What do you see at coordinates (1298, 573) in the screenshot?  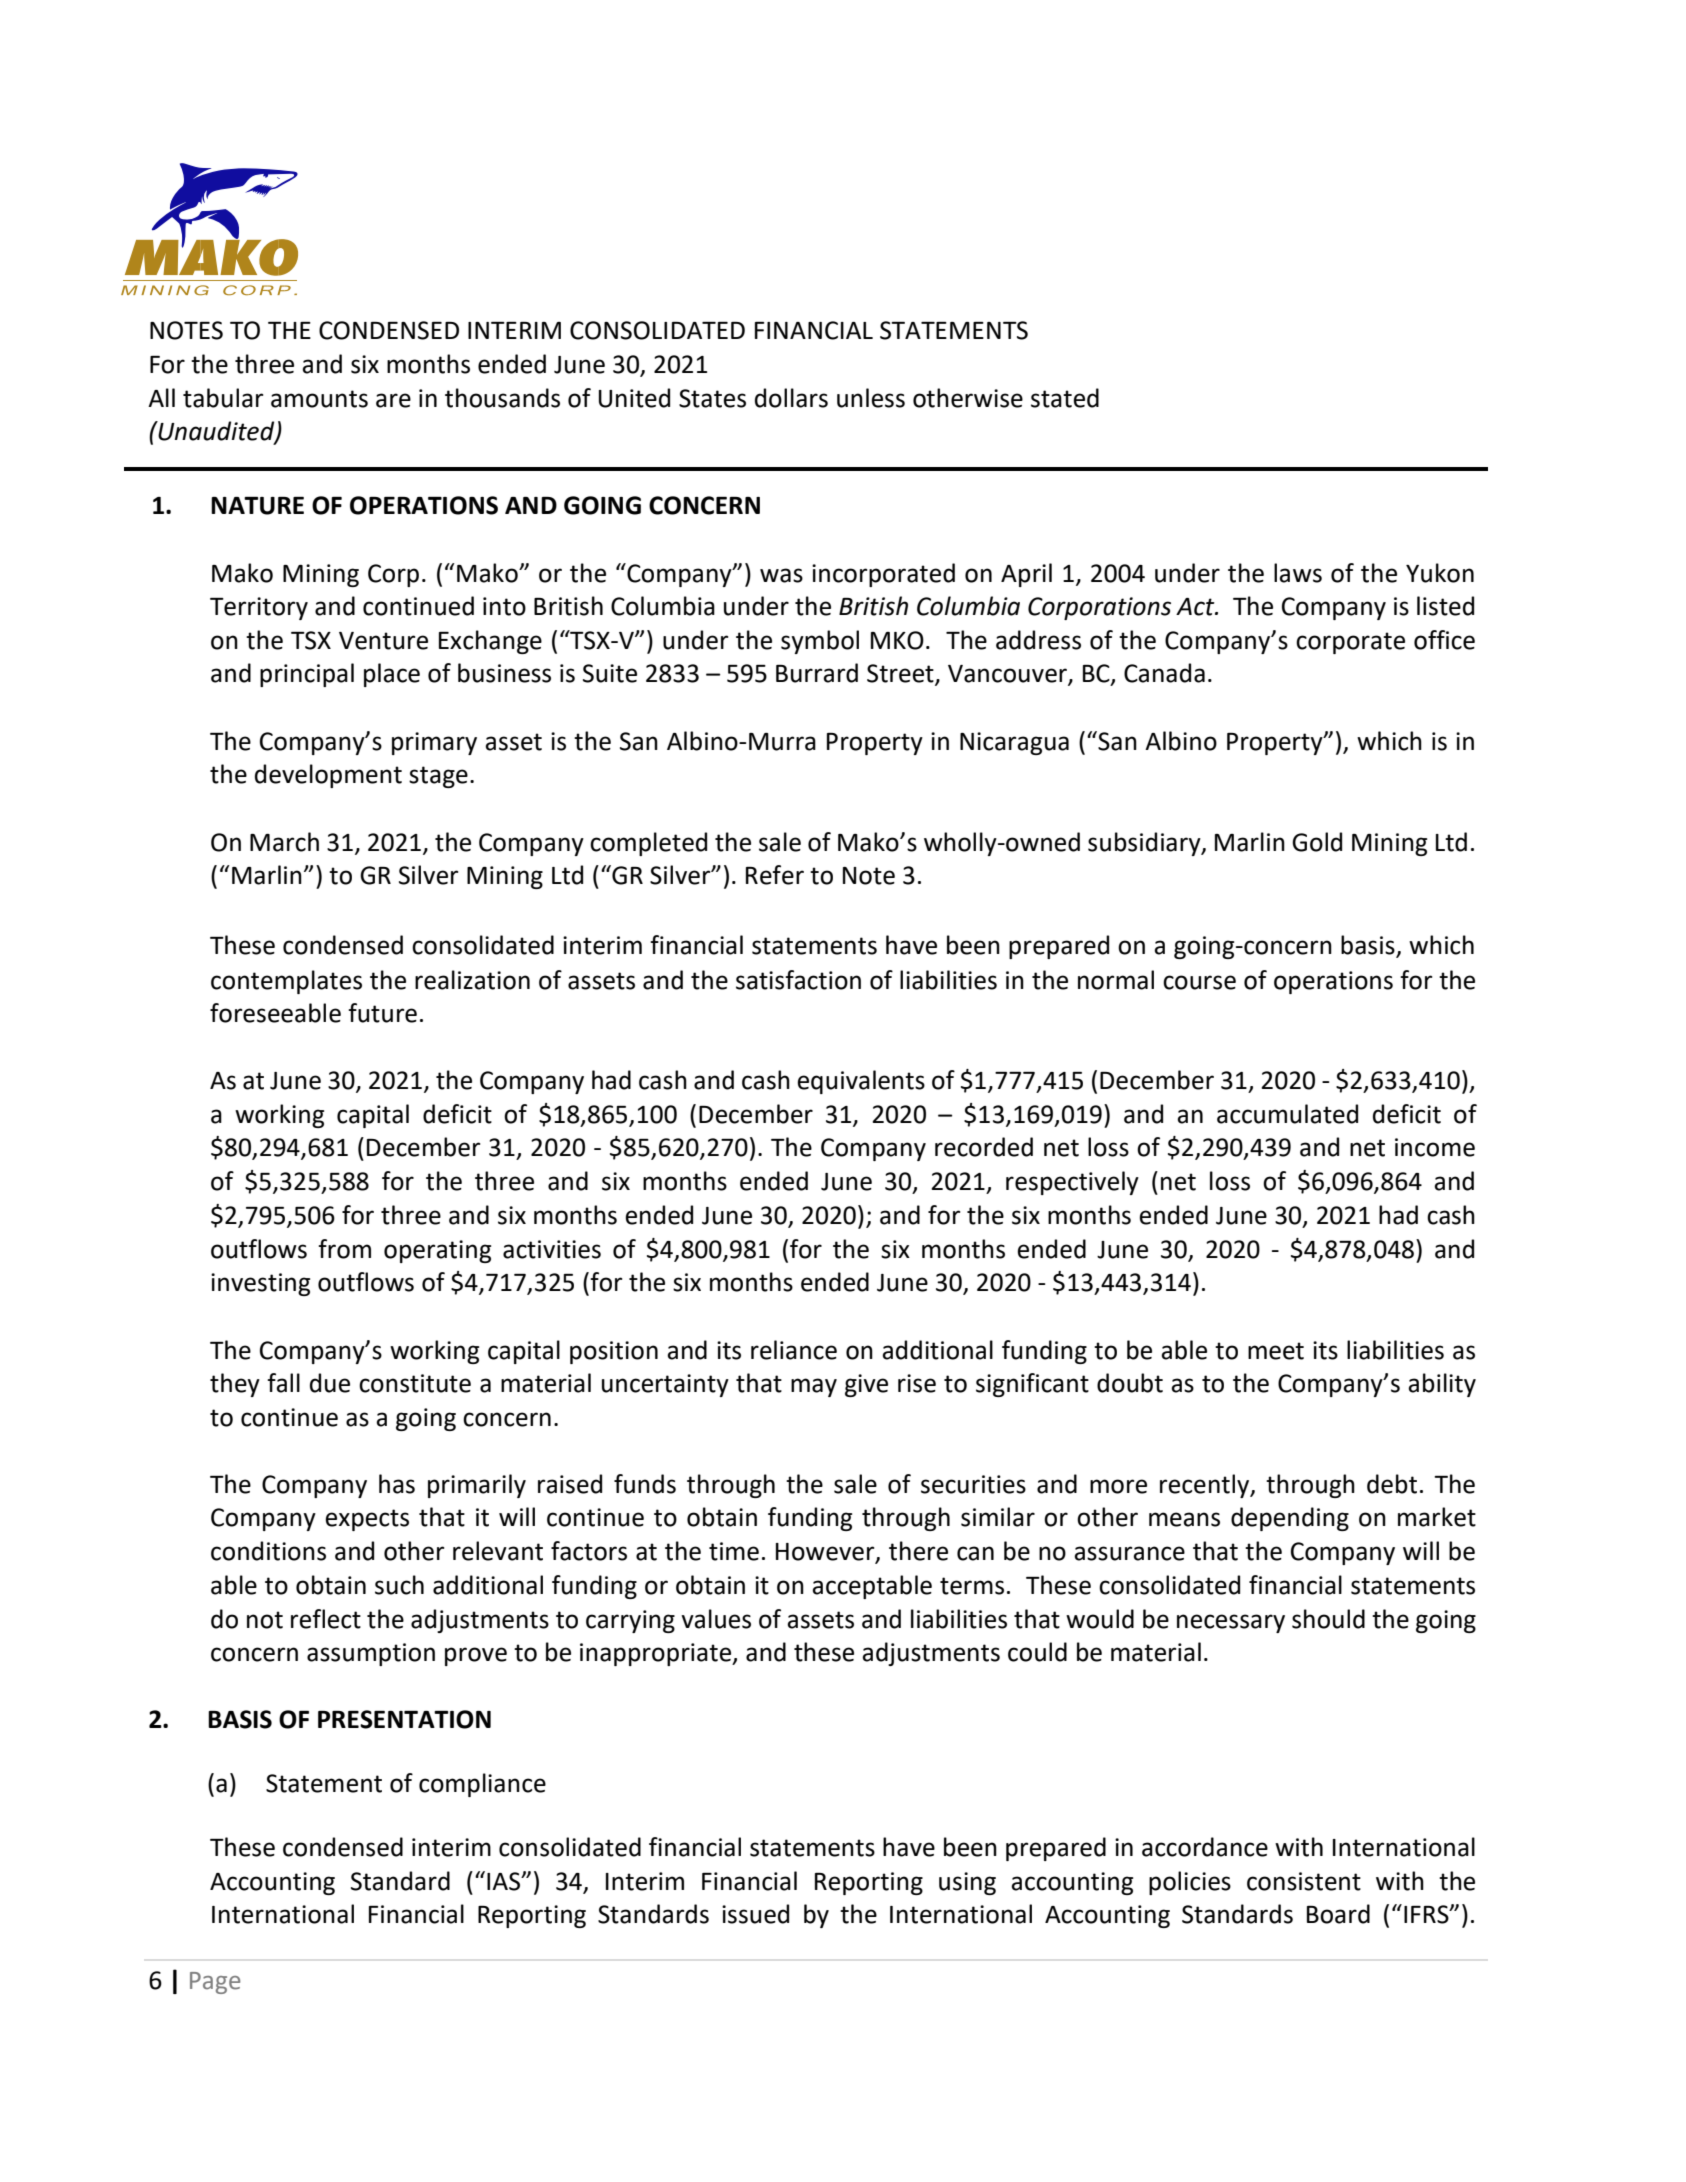 I see `laws` at bounding box center [1298, 573].
